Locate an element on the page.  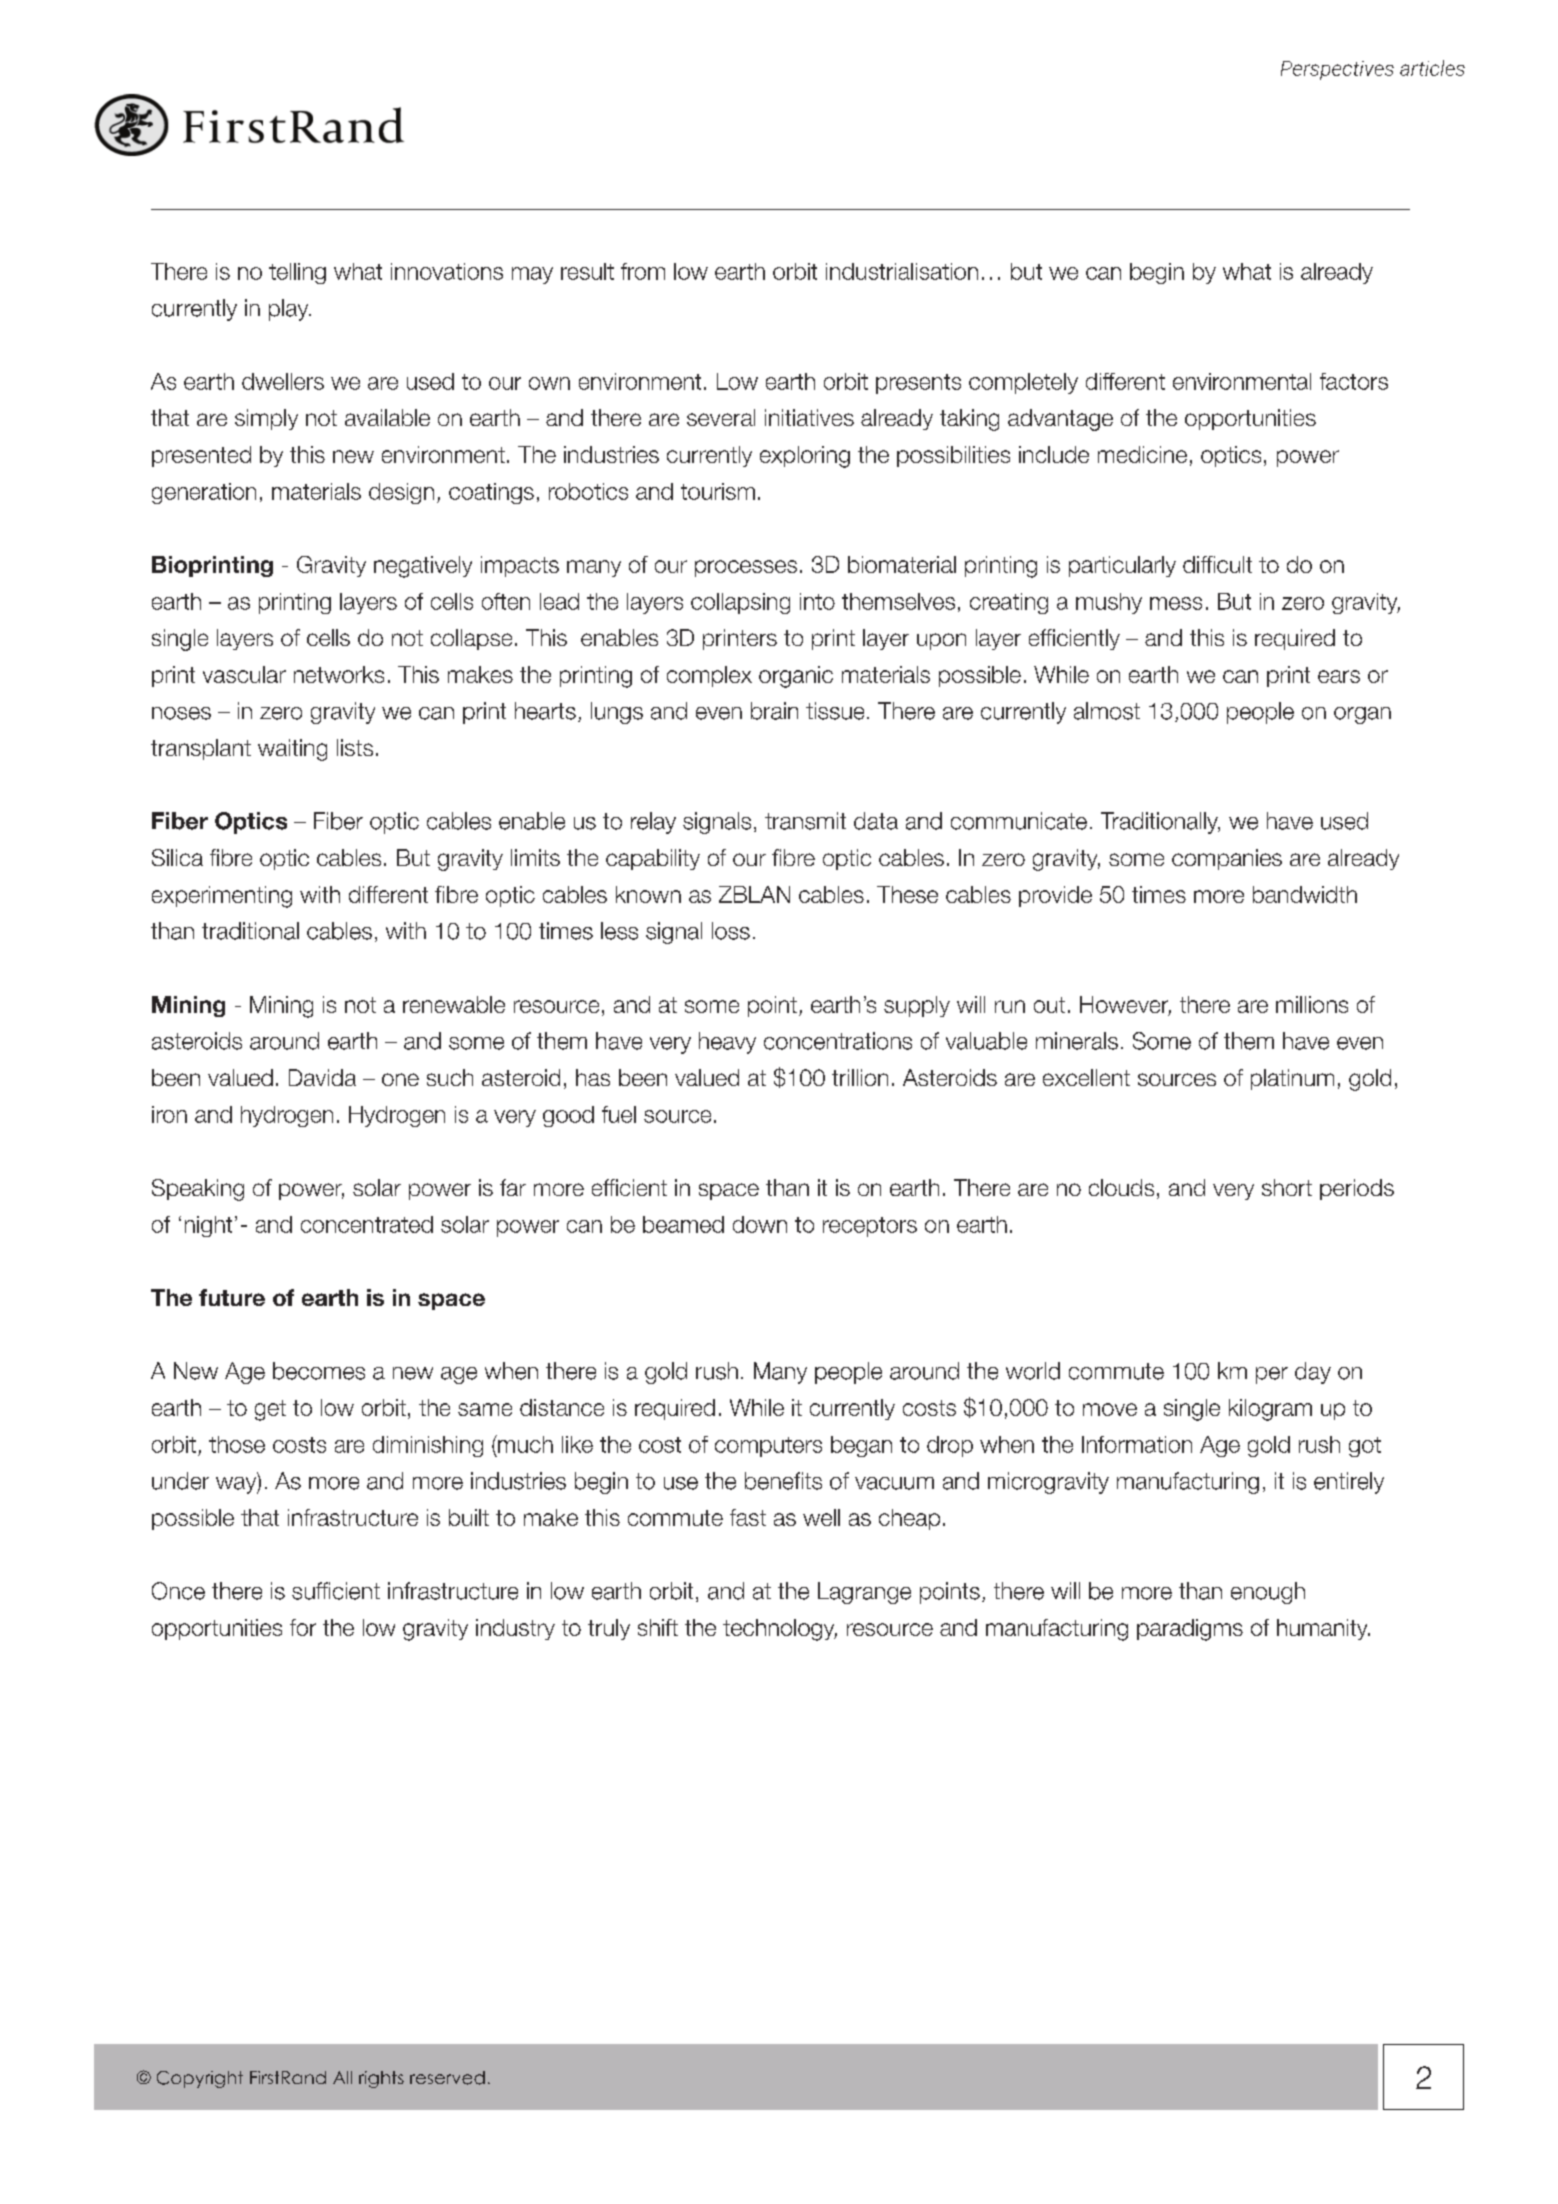
lists is located at coordinates (355, 747).
